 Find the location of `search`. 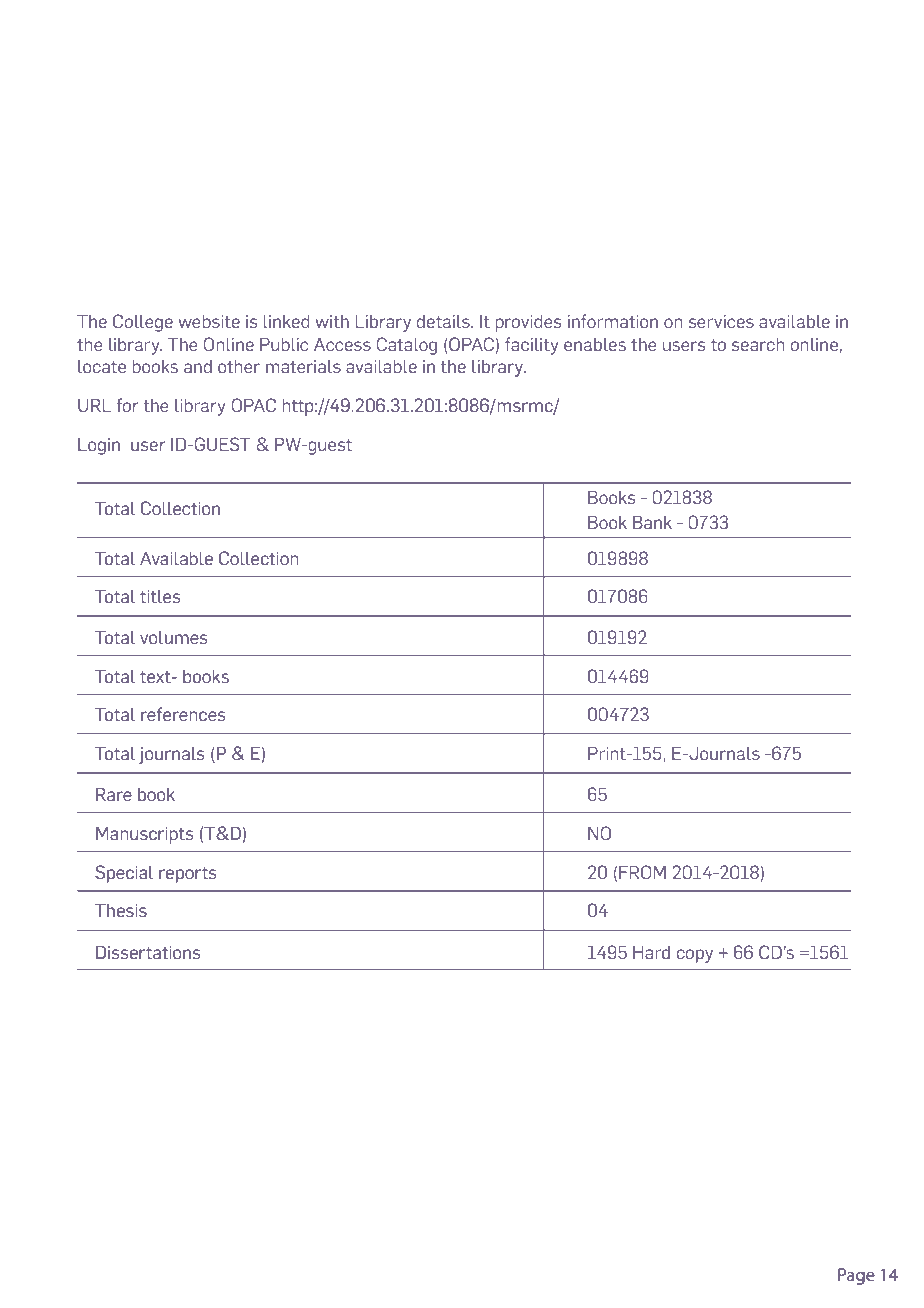

search is located at coordinates (758, 344).
